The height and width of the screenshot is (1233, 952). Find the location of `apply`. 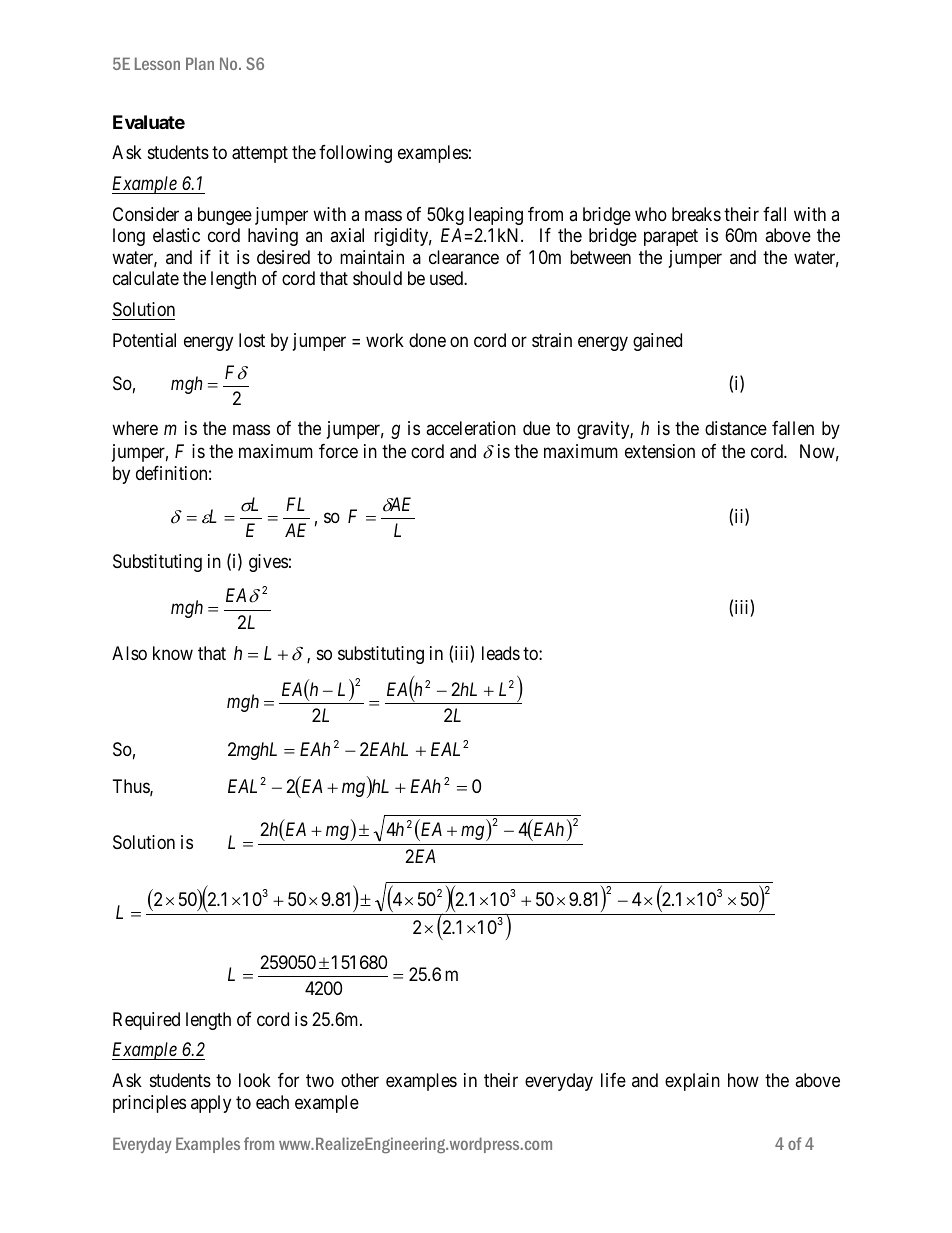

apply is located at coordinates (211, 1104).
